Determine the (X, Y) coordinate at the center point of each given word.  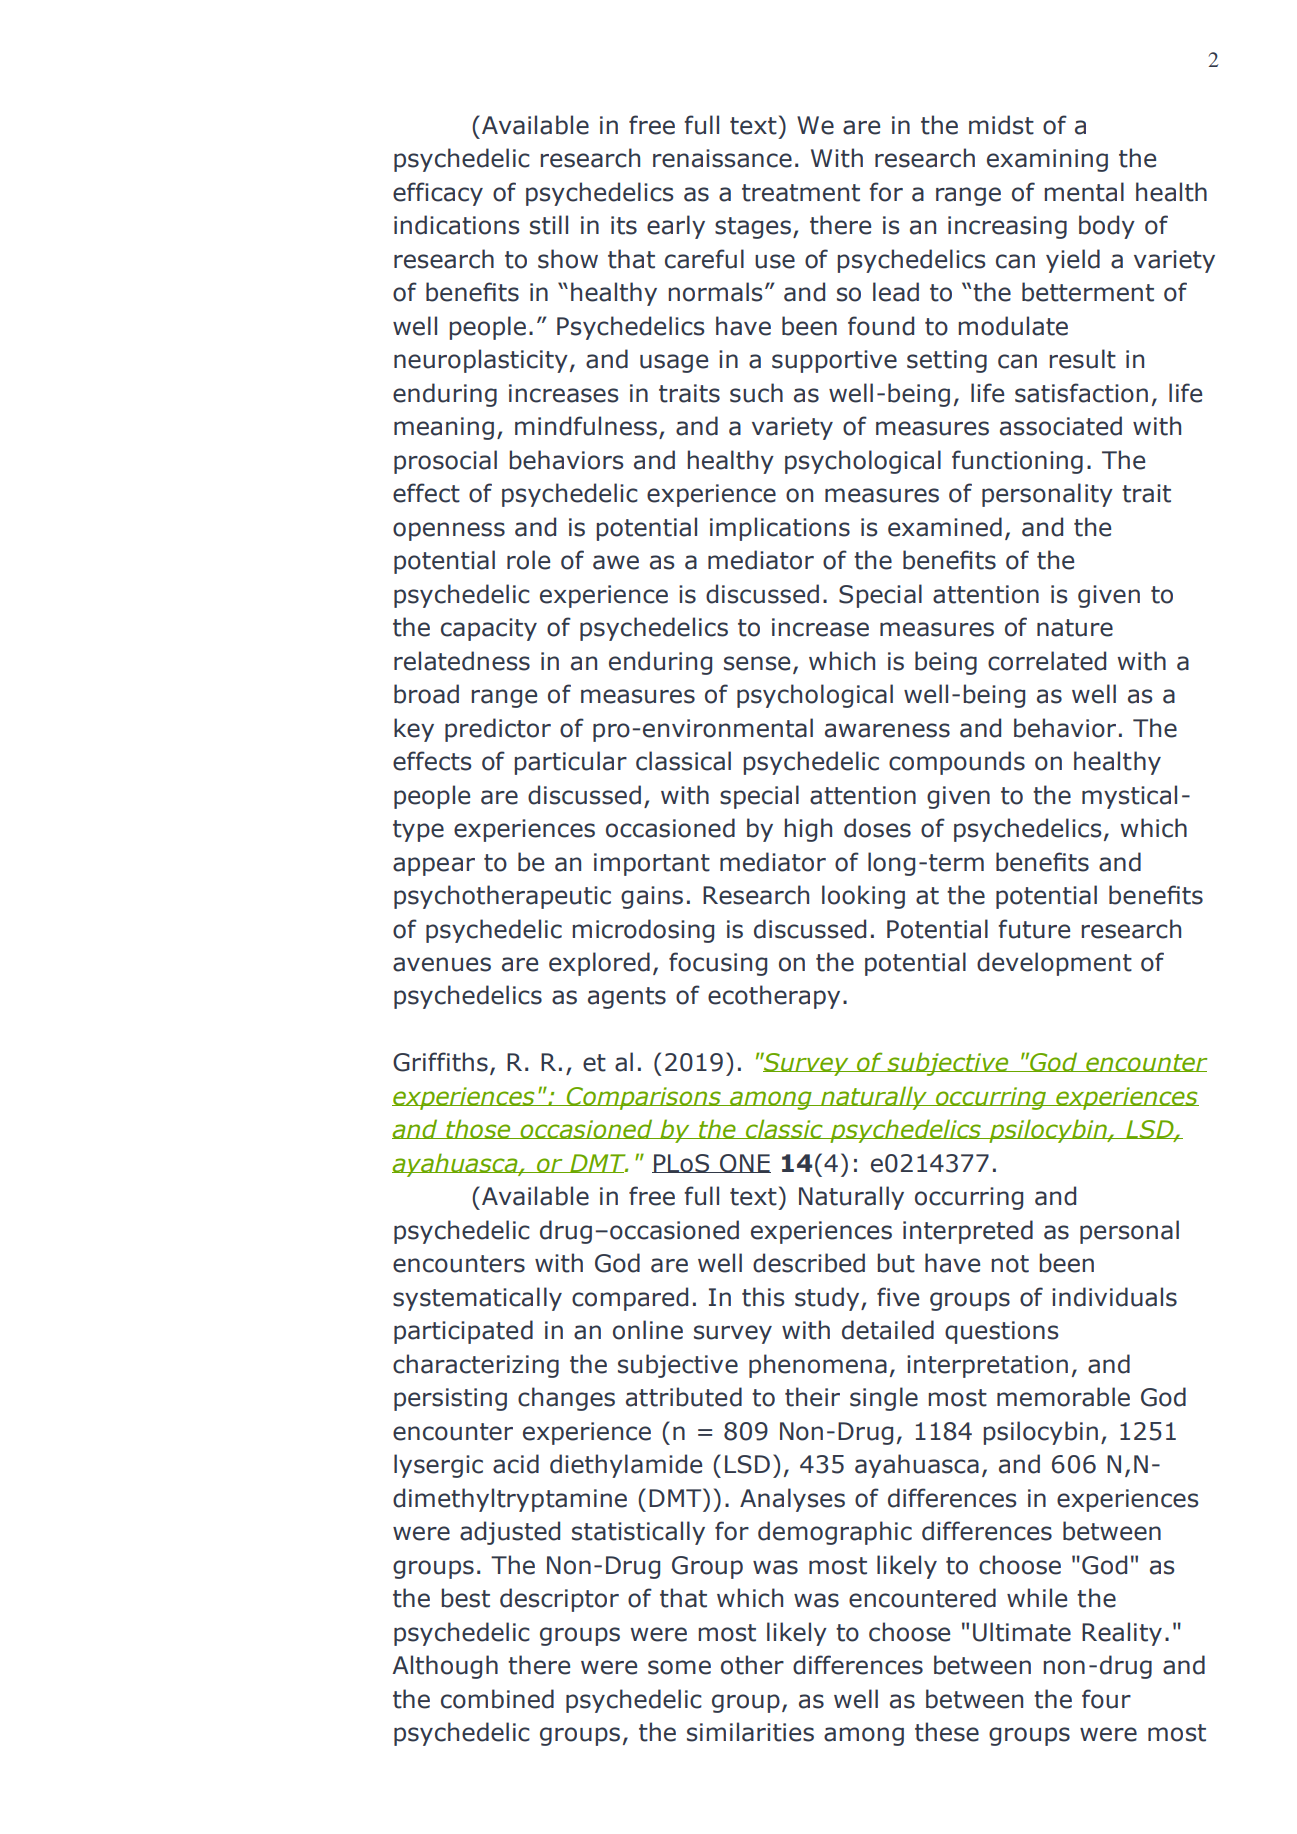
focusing (718, 964)
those (478, 1129)
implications (780, 529)
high (808, 830)
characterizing (476, 1366)
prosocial (445, 462)
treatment (801, 193)
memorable (1063, 1397)
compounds (957, 763)
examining (1047, 160)
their (812, 1397)
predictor (498, 730)
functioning (1017, 462)
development (1054, 964)
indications (457, 225)
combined (497, 1699)
